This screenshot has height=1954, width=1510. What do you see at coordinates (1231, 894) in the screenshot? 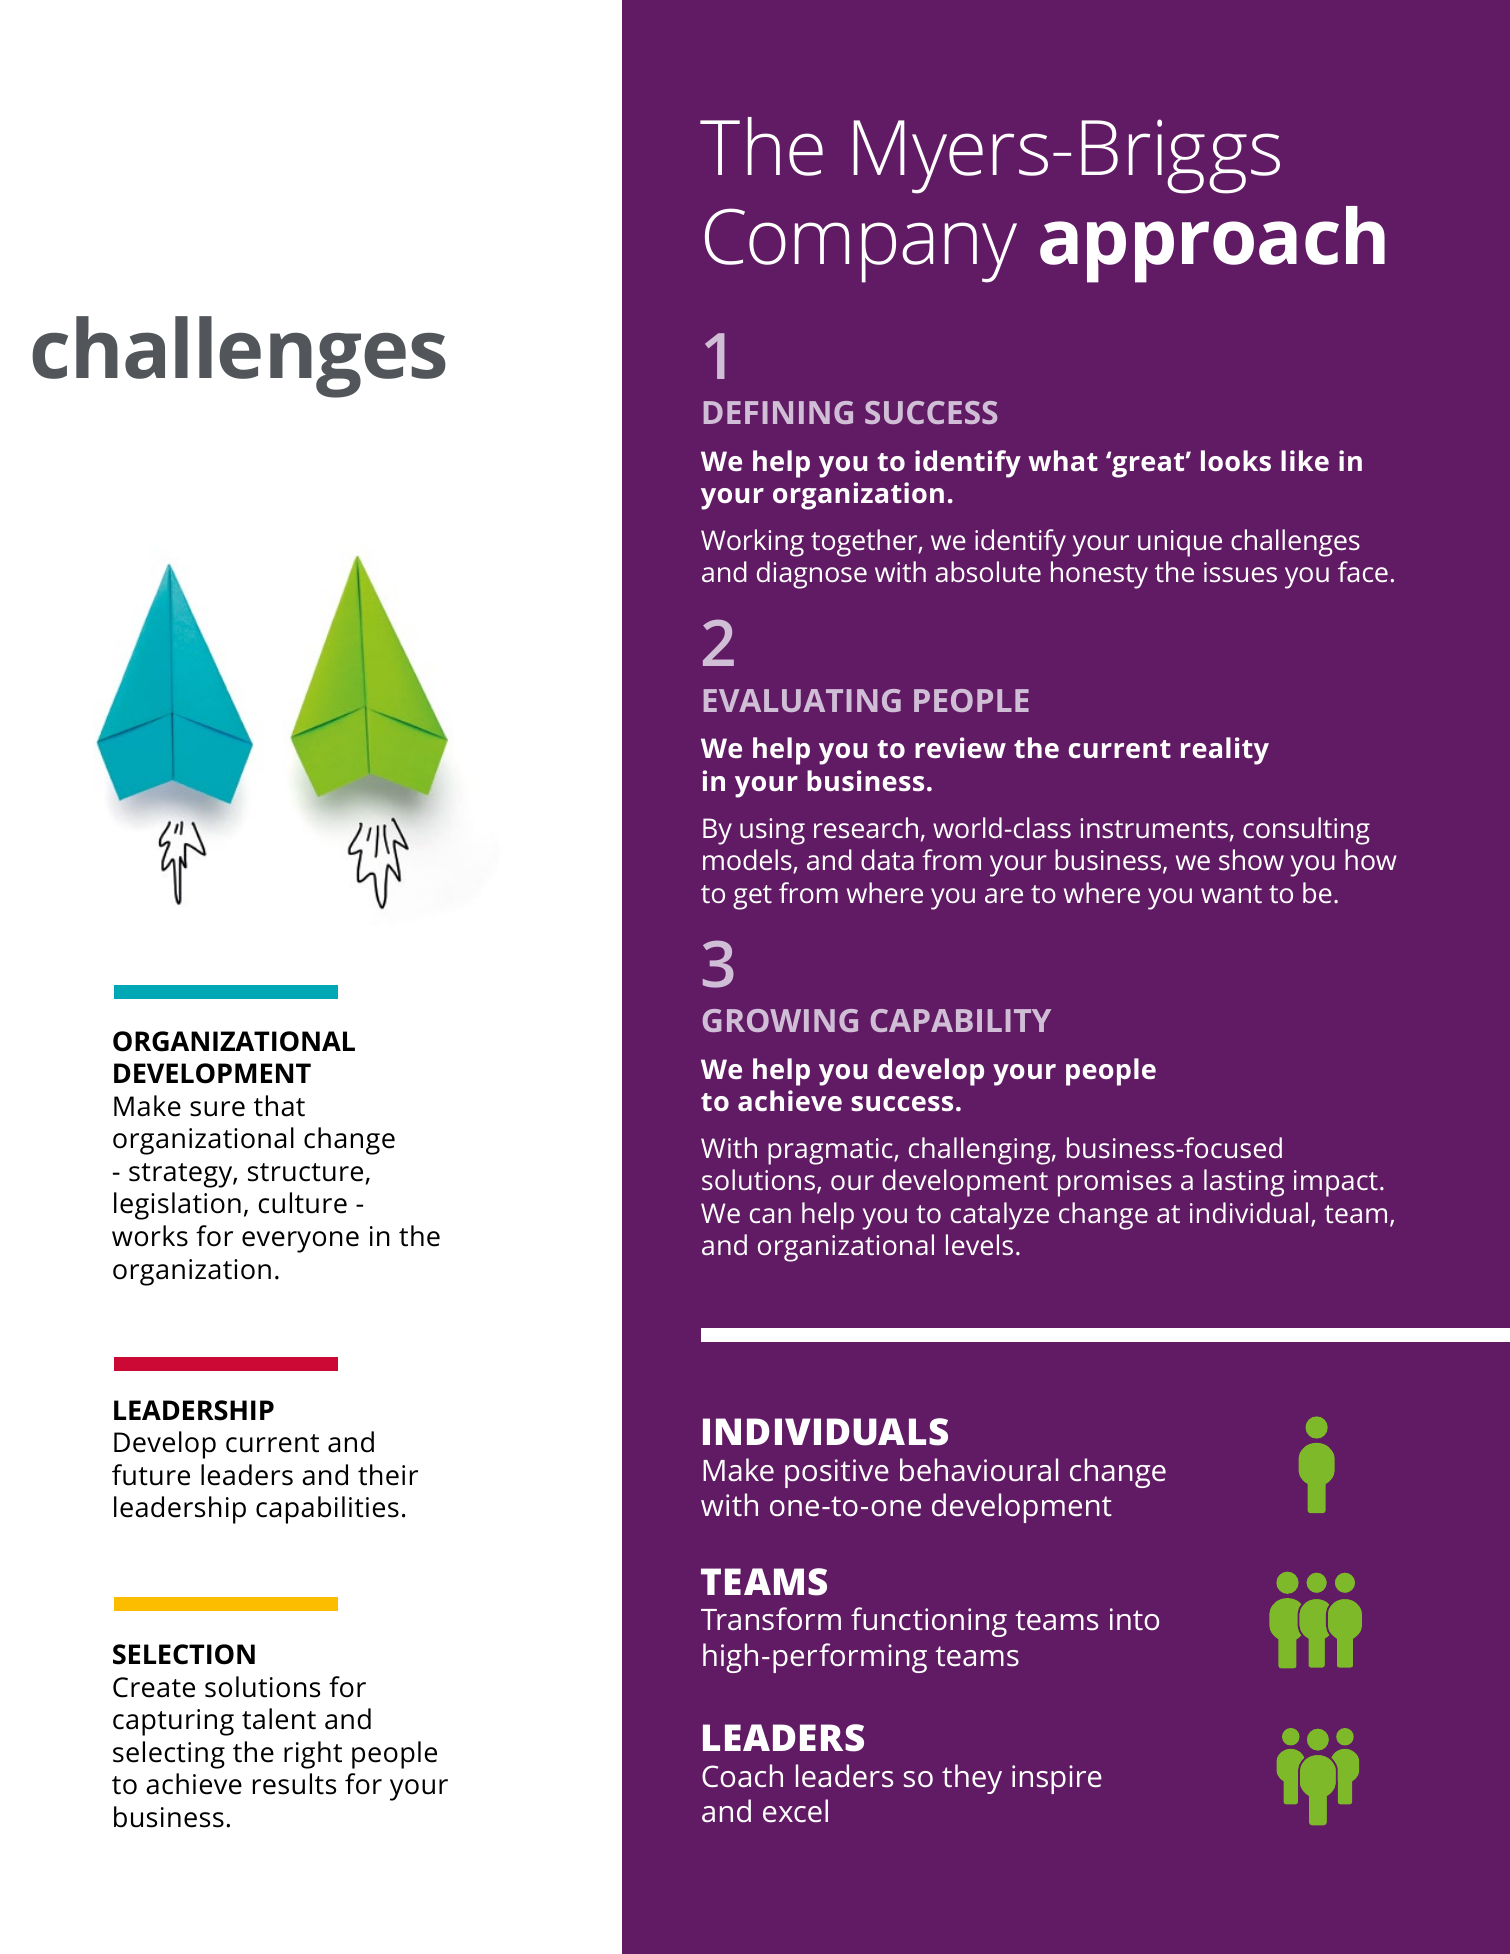
I see `want` at bounding box center [1231, 894].
